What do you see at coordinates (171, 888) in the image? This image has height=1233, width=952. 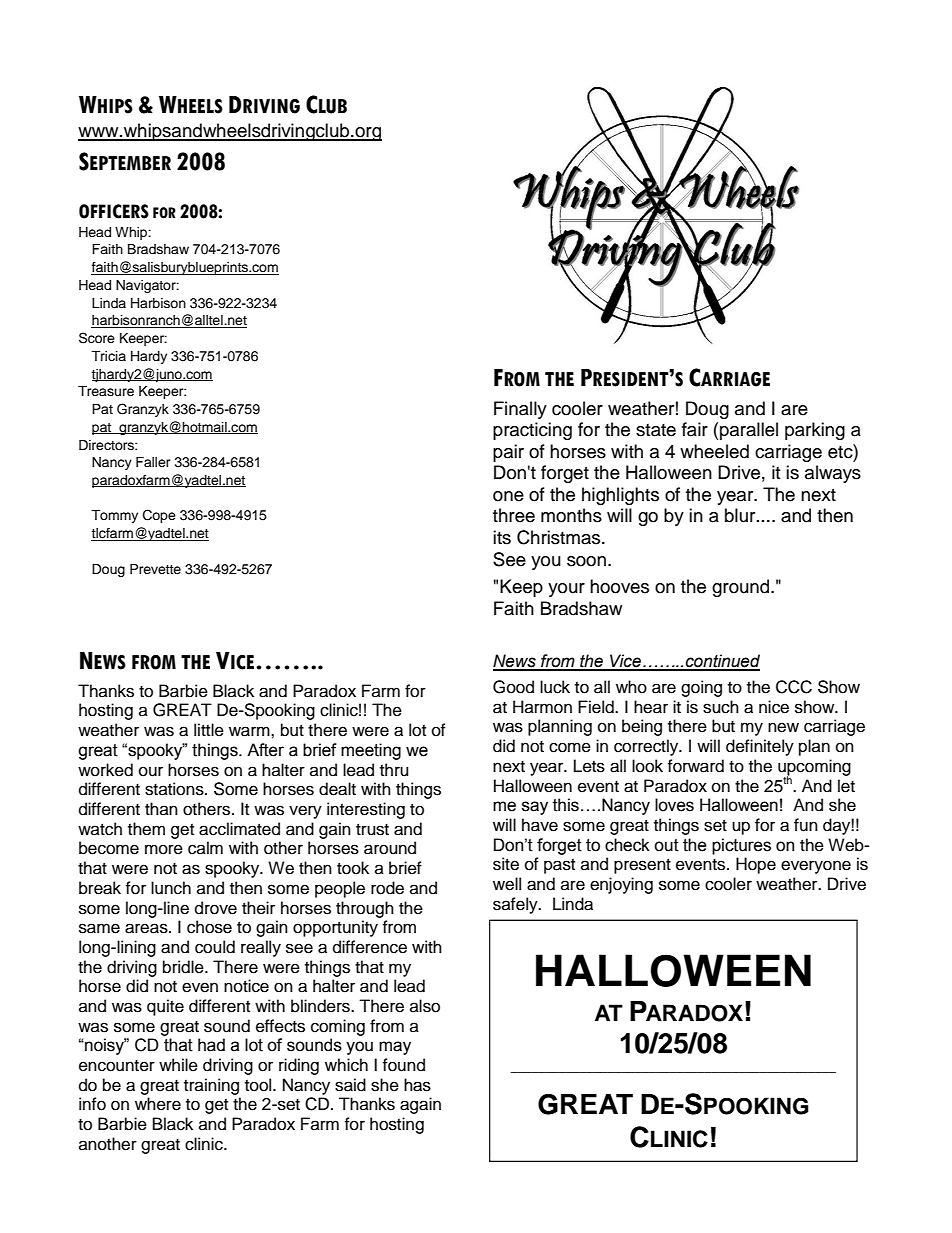 I see `lunch` at bounding box center [171, 888].
